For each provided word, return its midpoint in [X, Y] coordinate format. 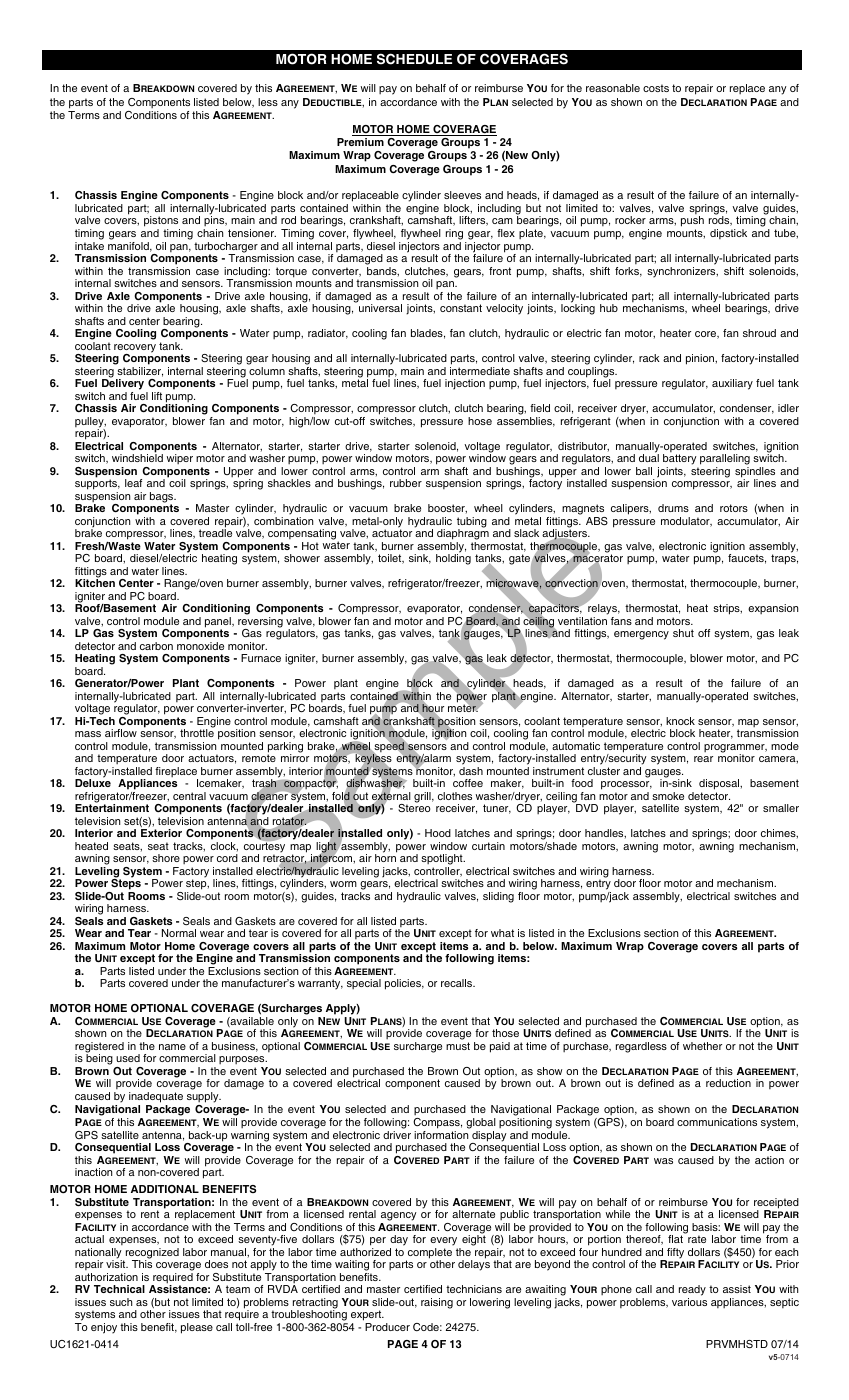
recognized [151, 1254]
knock [680, 721]
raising [437, 1303]
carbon [156, 646]
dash [471, 771]
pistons [162, 223]
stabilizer [140, 372]
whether [702, 1046]
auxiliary [732, 384]
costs [656, 88]
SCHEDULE [414, 59]
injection [465, 384]
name [172, 1047]
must [458, 1046]
